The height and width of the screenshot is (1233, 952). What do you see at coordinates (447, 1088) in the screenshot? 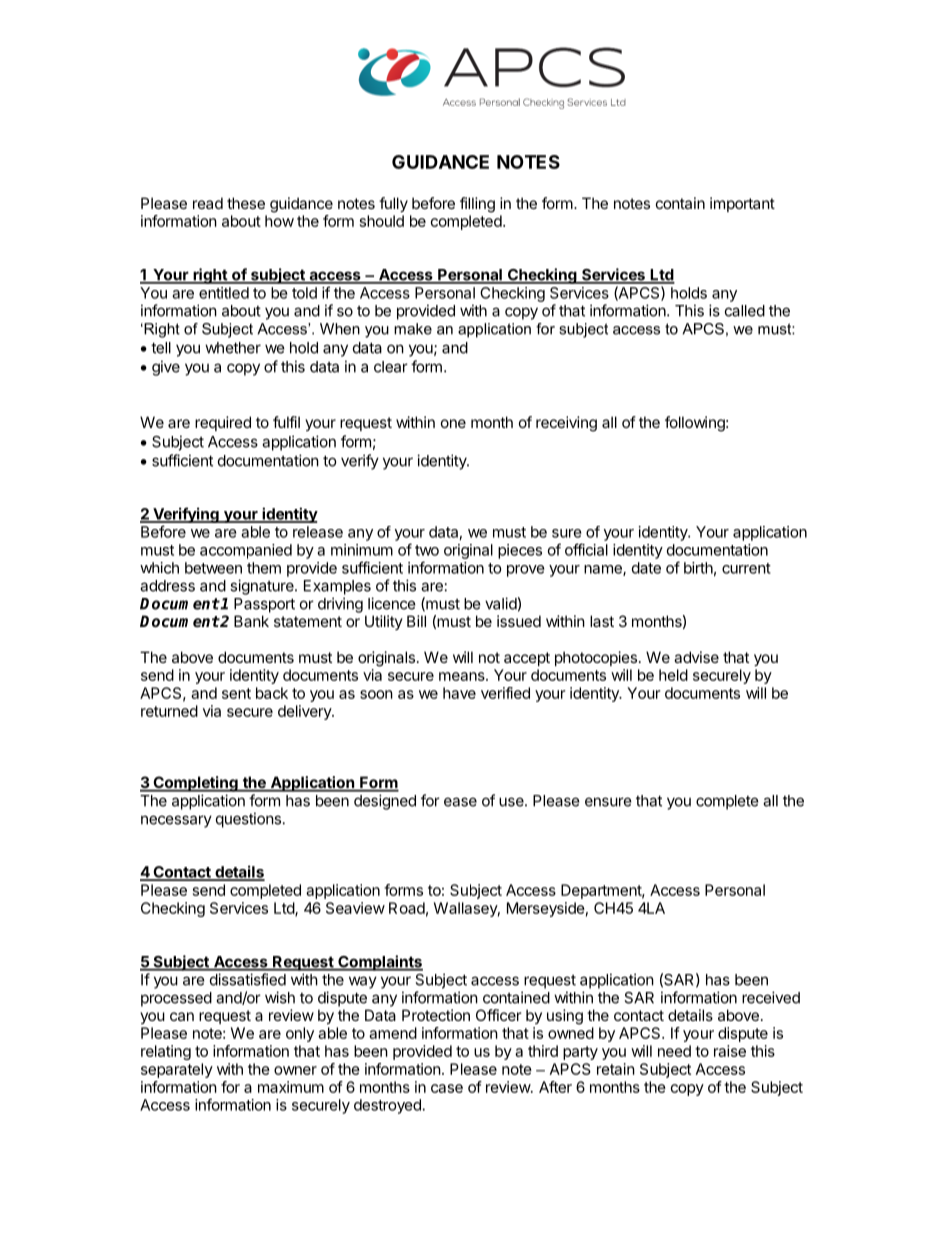
I see `case` at bounding box center [447, 1088].
